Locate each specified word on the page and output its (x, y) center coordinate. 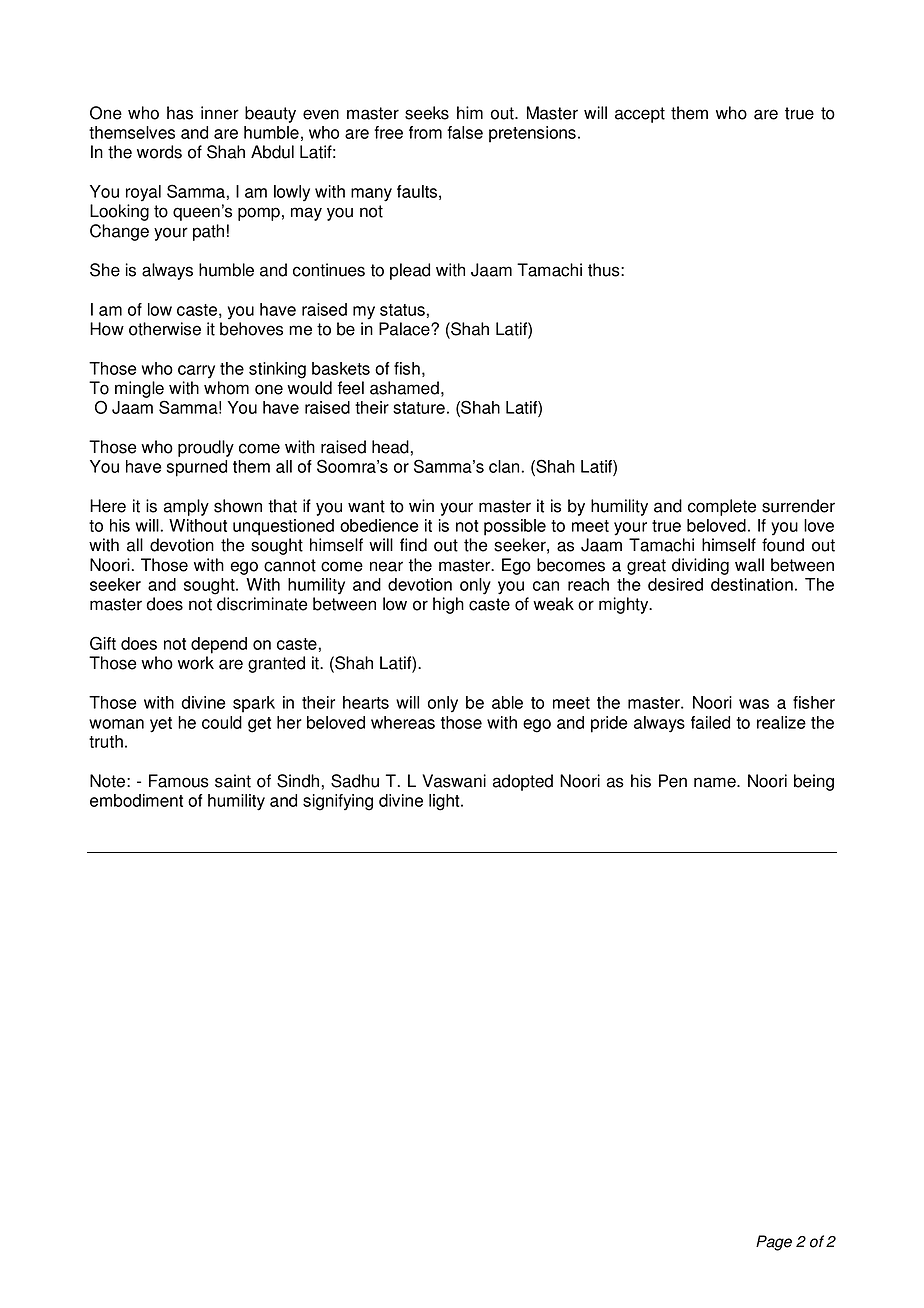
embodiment (136, 800)
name (716, 782)
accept (640, 115)
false (465, 132)
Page (774, 1243)
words (159, 152)
